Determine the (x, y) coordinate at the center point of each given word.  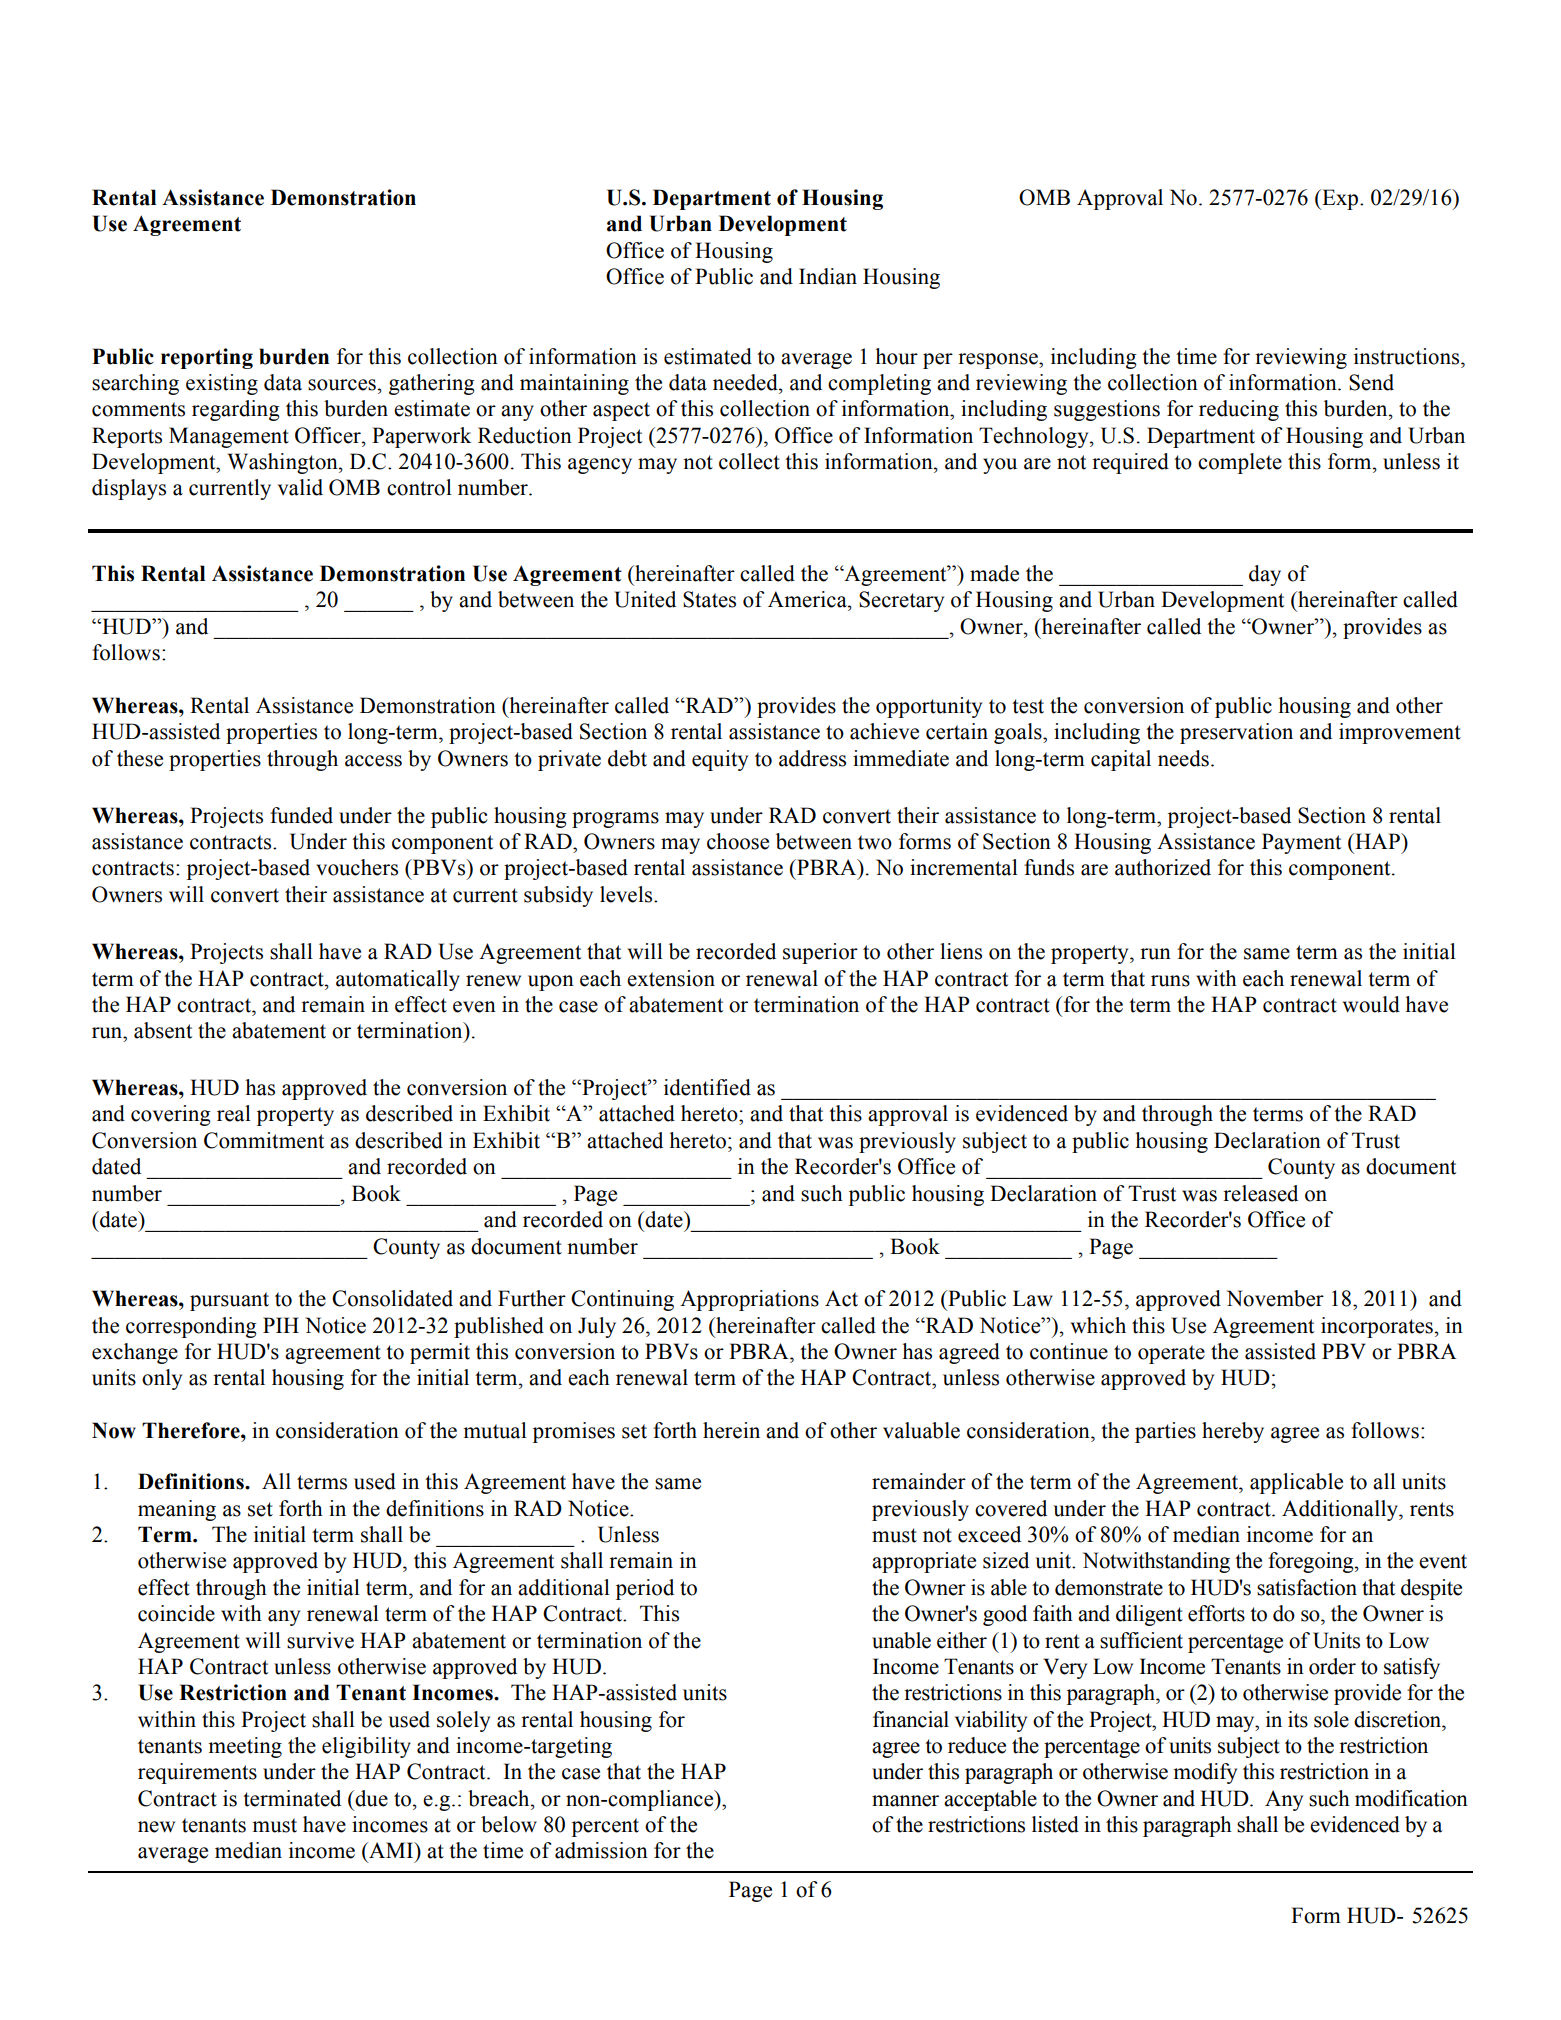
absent (163, 1030)
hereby (1233, 1432)
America (808, 599)
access (373, 761)
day (1265, 575)
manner (905, 1801)
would (1371, 1004)
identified (707, 1087)
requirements (197, 1773)
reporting (207, 358)
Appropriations (749, 1300)
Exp (1340, 199)
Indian (828, 276)
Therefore (192, 1430)
